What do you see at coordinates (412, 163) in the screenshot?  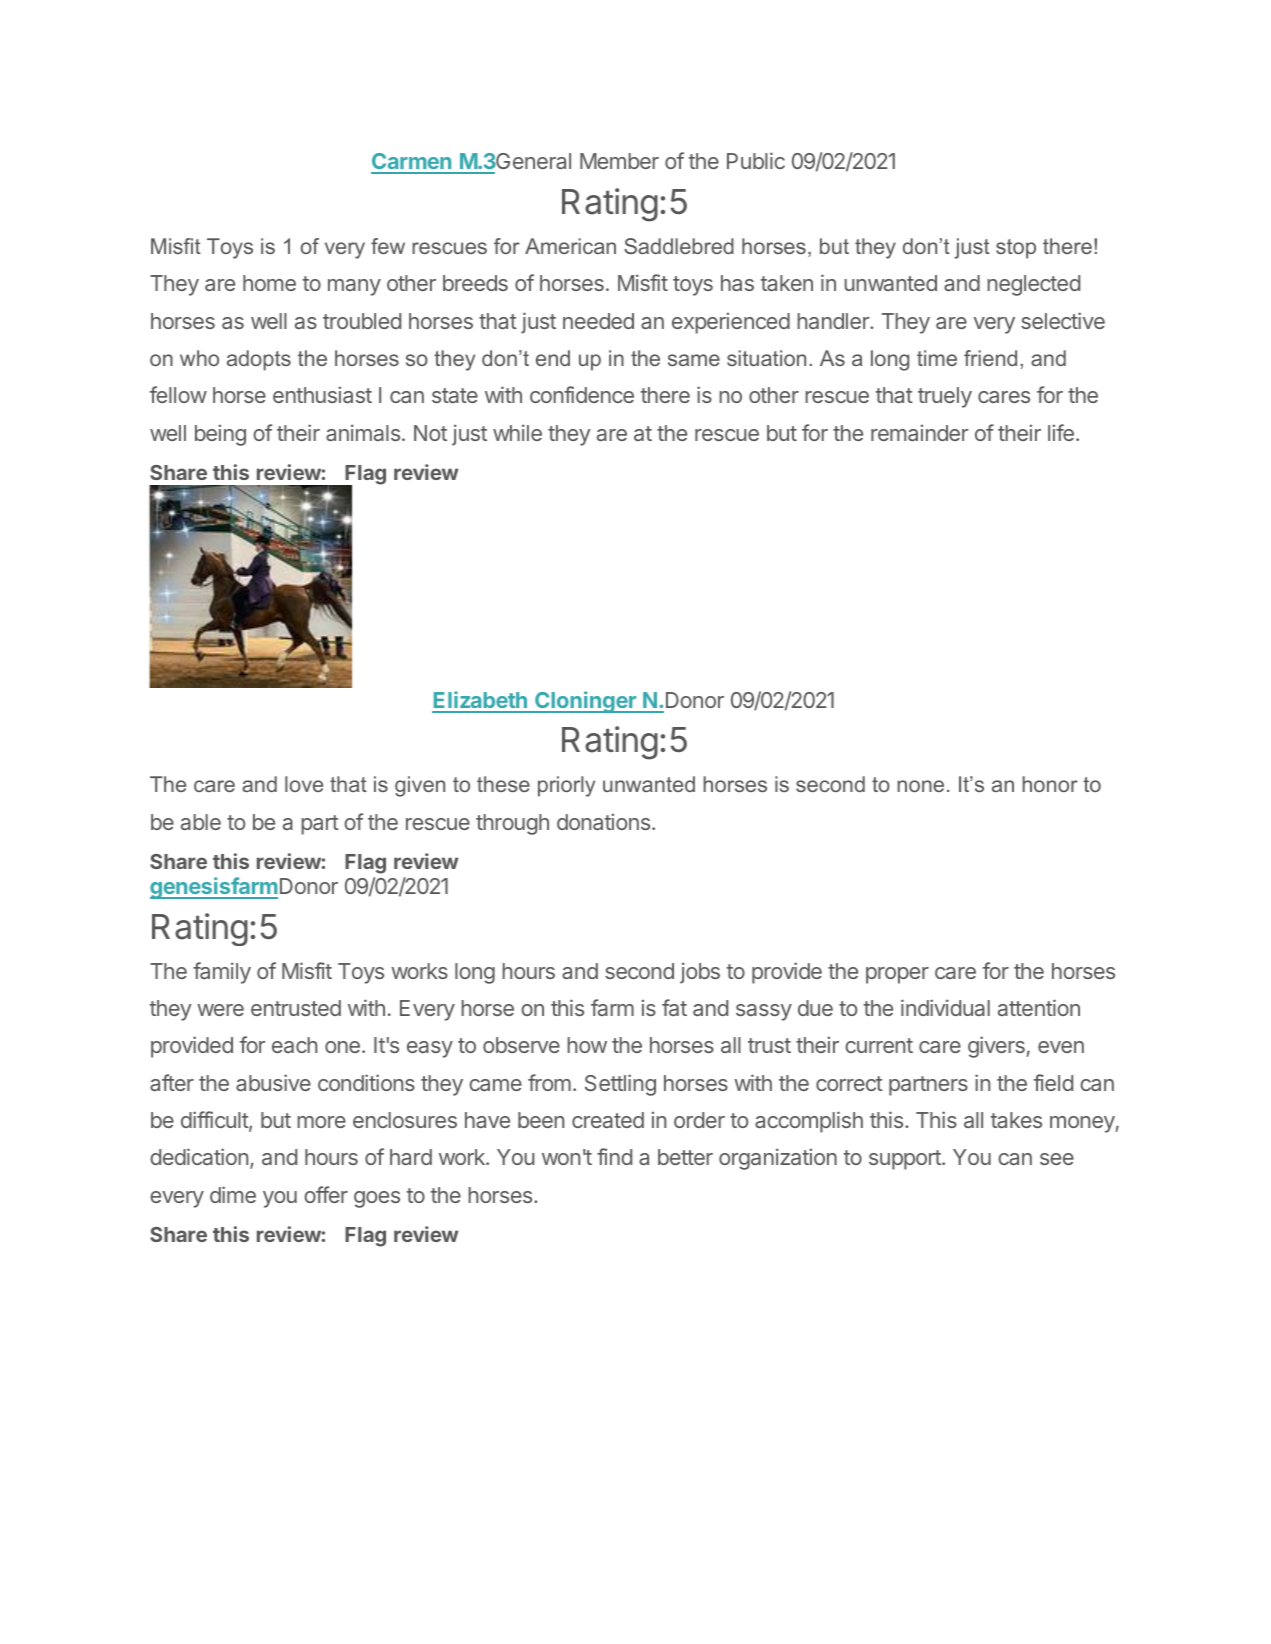 I see `Carmen` at bounding box center [412, 163].
